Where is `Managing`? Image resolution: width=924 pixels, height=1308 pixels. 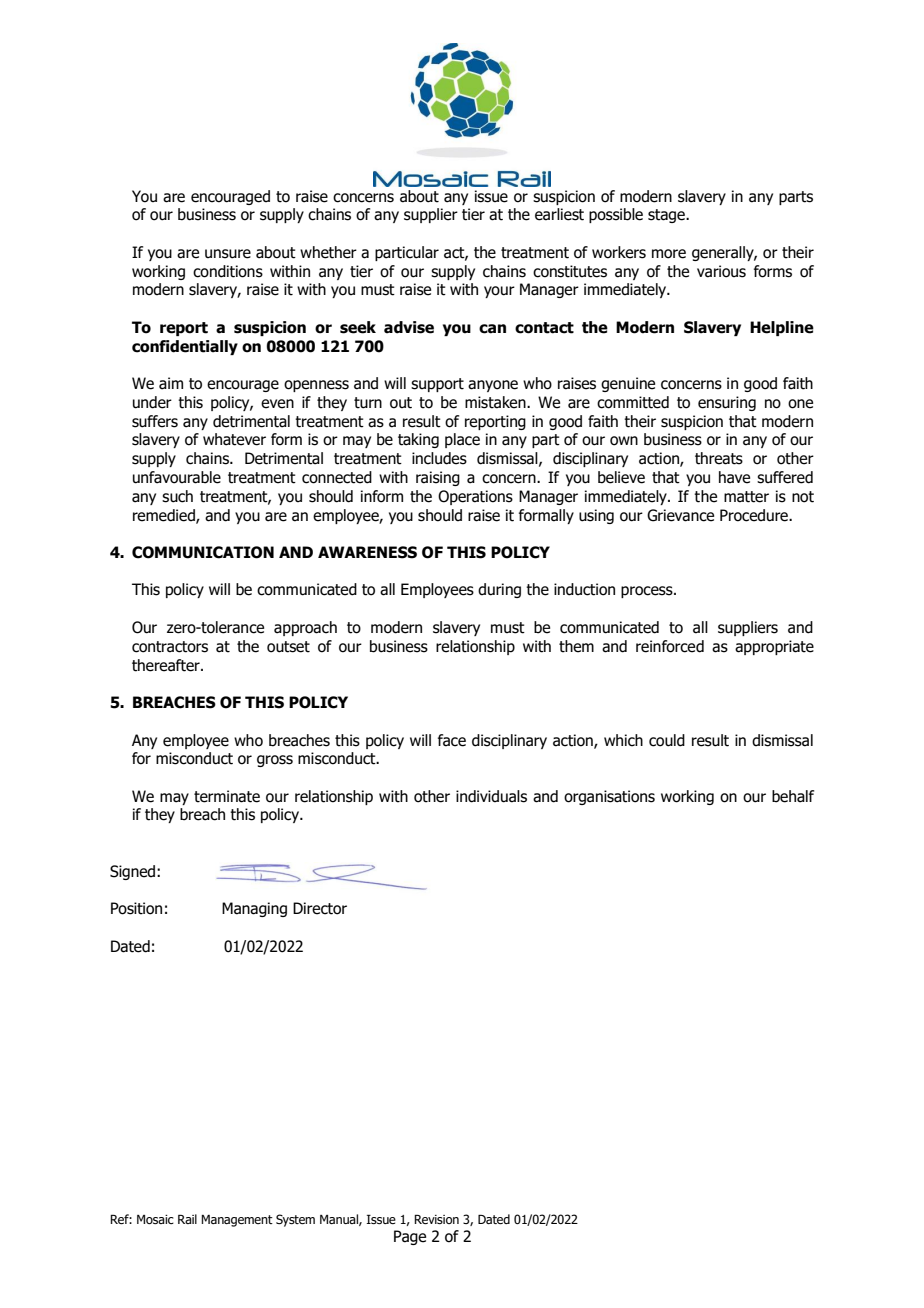 Managing is located at coordinates (254, 909).
